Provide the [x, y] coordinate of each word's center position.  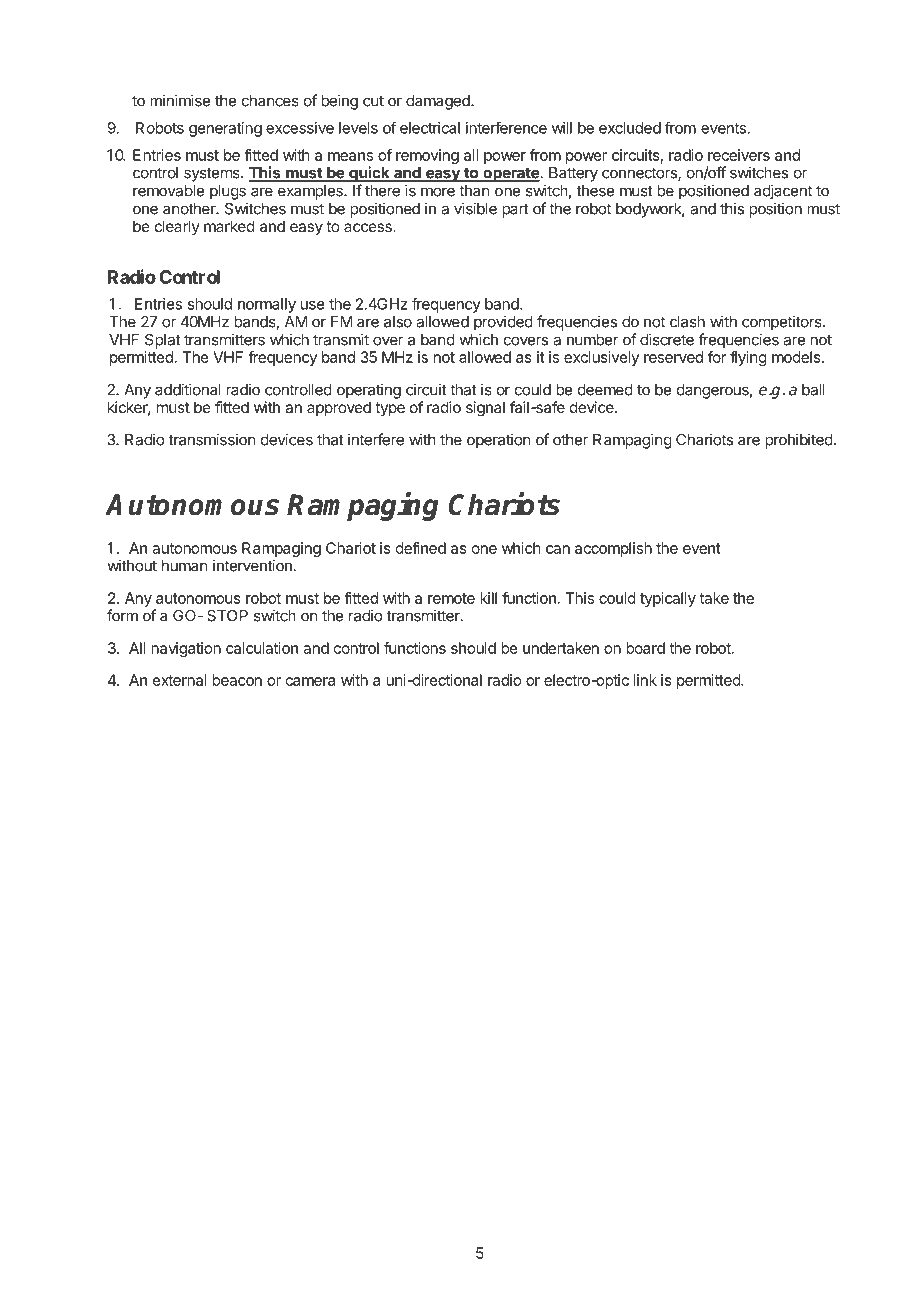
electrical [430, 128]
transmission [212, 439]
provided [503, 323]
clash [687, 322]
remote [451, 598]
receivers [739, 155]
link [645, 680]
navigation [186, 649]
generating [225, 129]
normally [267, 305]
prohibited [799, 441]
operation [499, 441]
